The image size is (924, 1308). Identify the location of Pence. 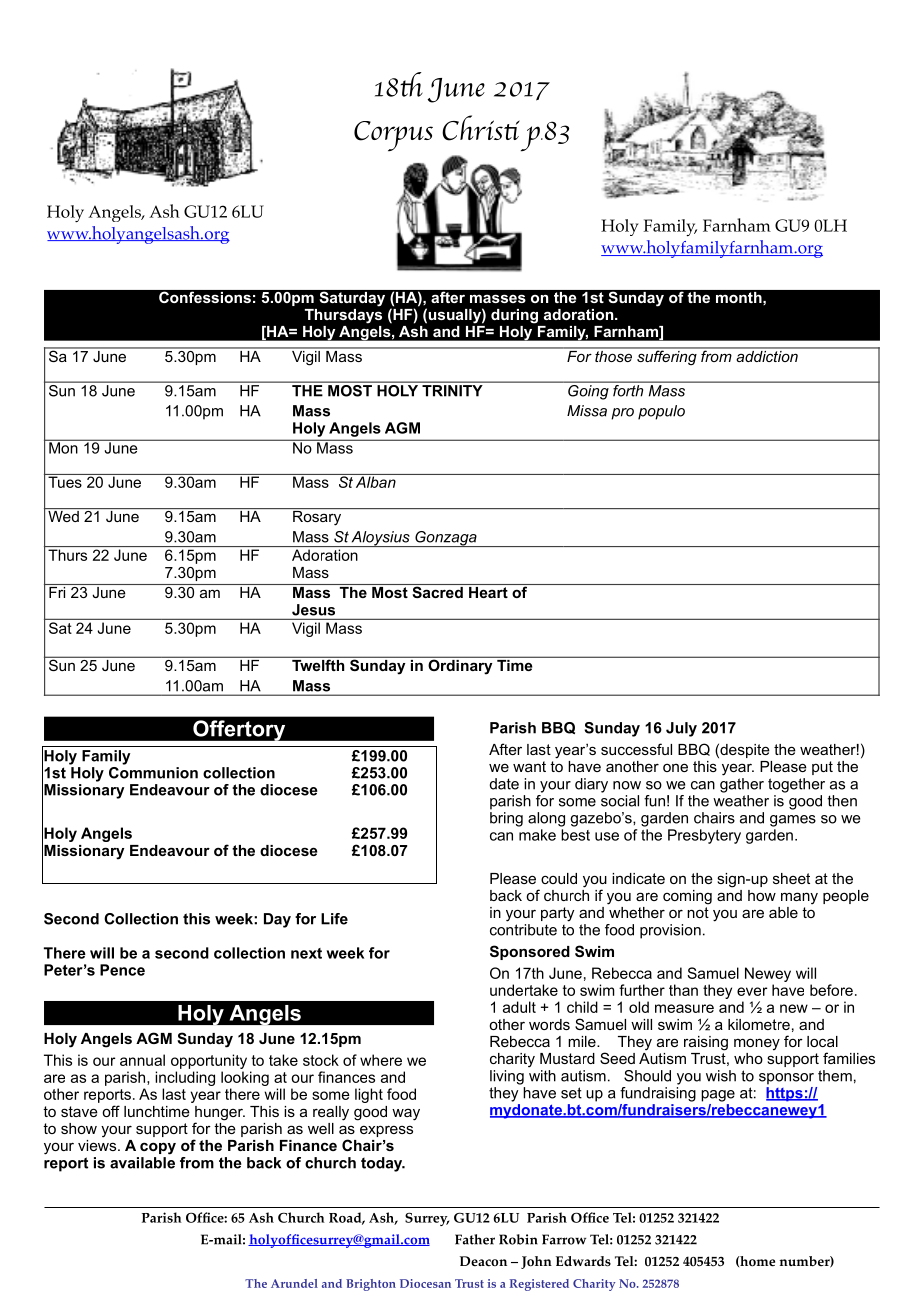
(122, 970).
